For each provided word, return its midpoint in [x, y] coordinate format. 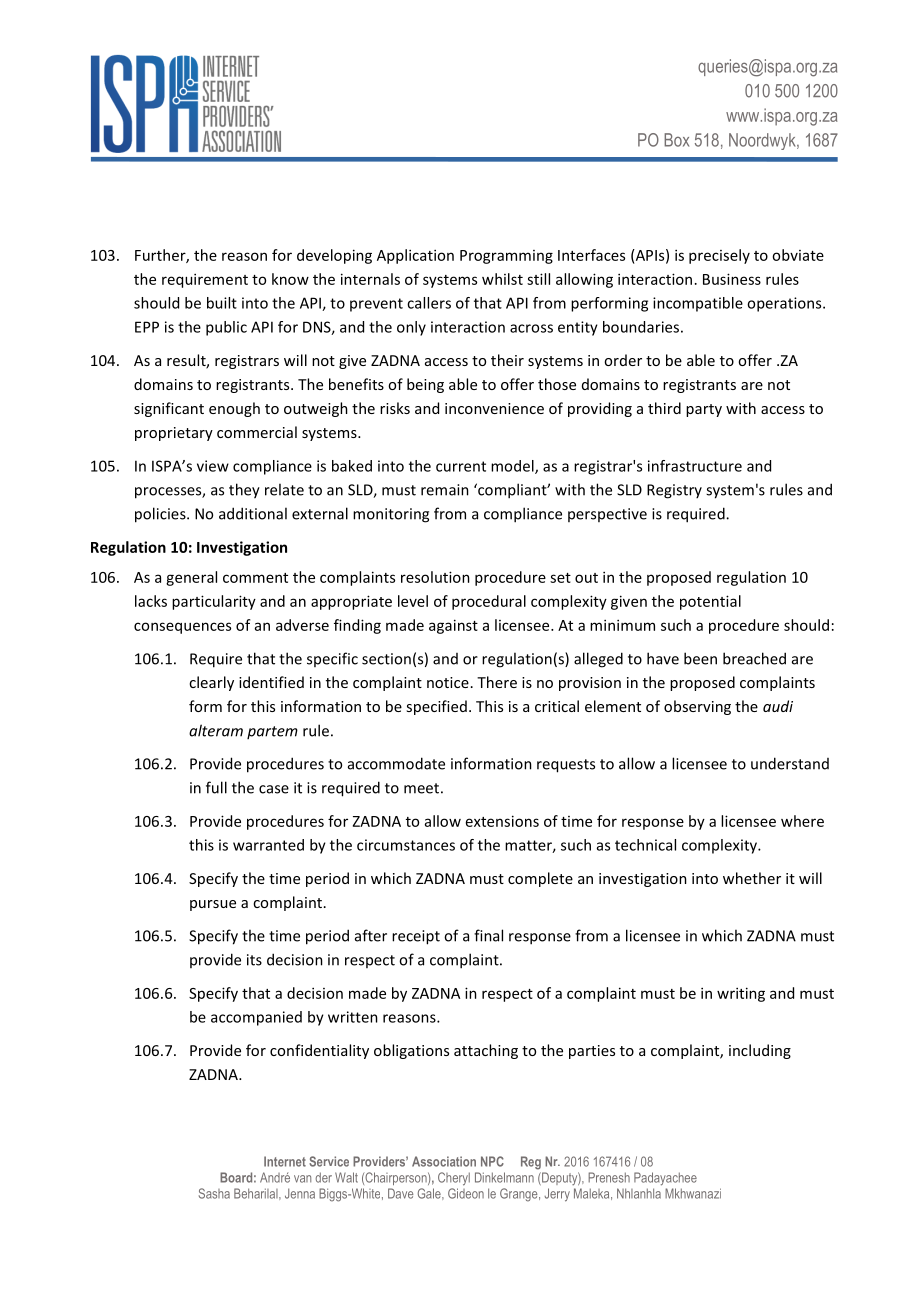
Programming [506, 257]
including [760, 1051]
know [290, 279]
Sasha [214, 1193]
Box [676, 140]
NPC [492, 1161]
